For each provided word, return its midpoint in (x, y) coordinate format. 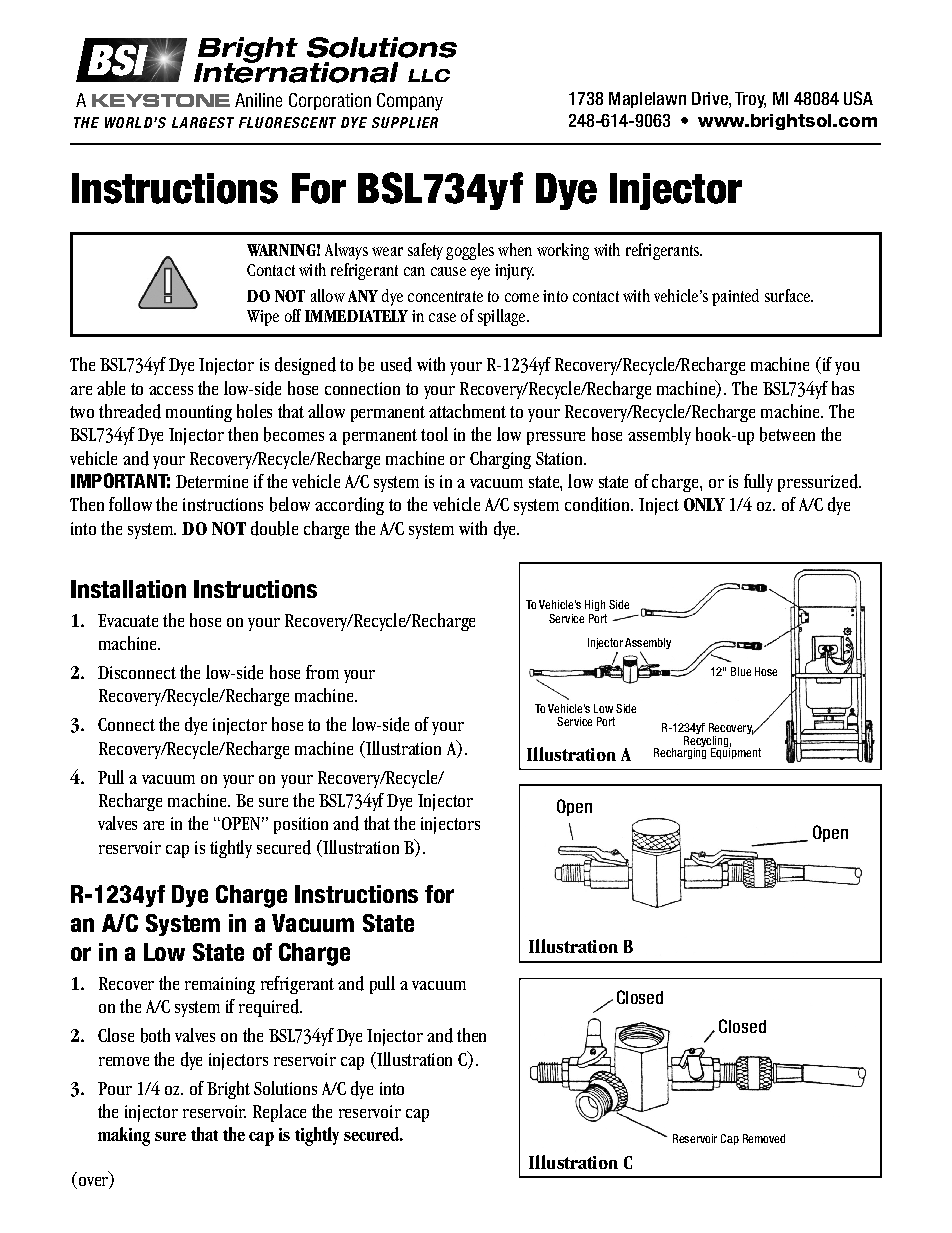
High (595, 605)
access (171, 390)
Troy (750, 100)
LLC (429, 75)
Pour (115, 1088)
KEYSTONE (161, 100)
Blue (741, 671)
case (442, 317)
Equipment (736, 752)
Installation (128, 589)
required (270, 1008)
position (301, 825)
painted (735, 297)
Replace (279, 1113)
